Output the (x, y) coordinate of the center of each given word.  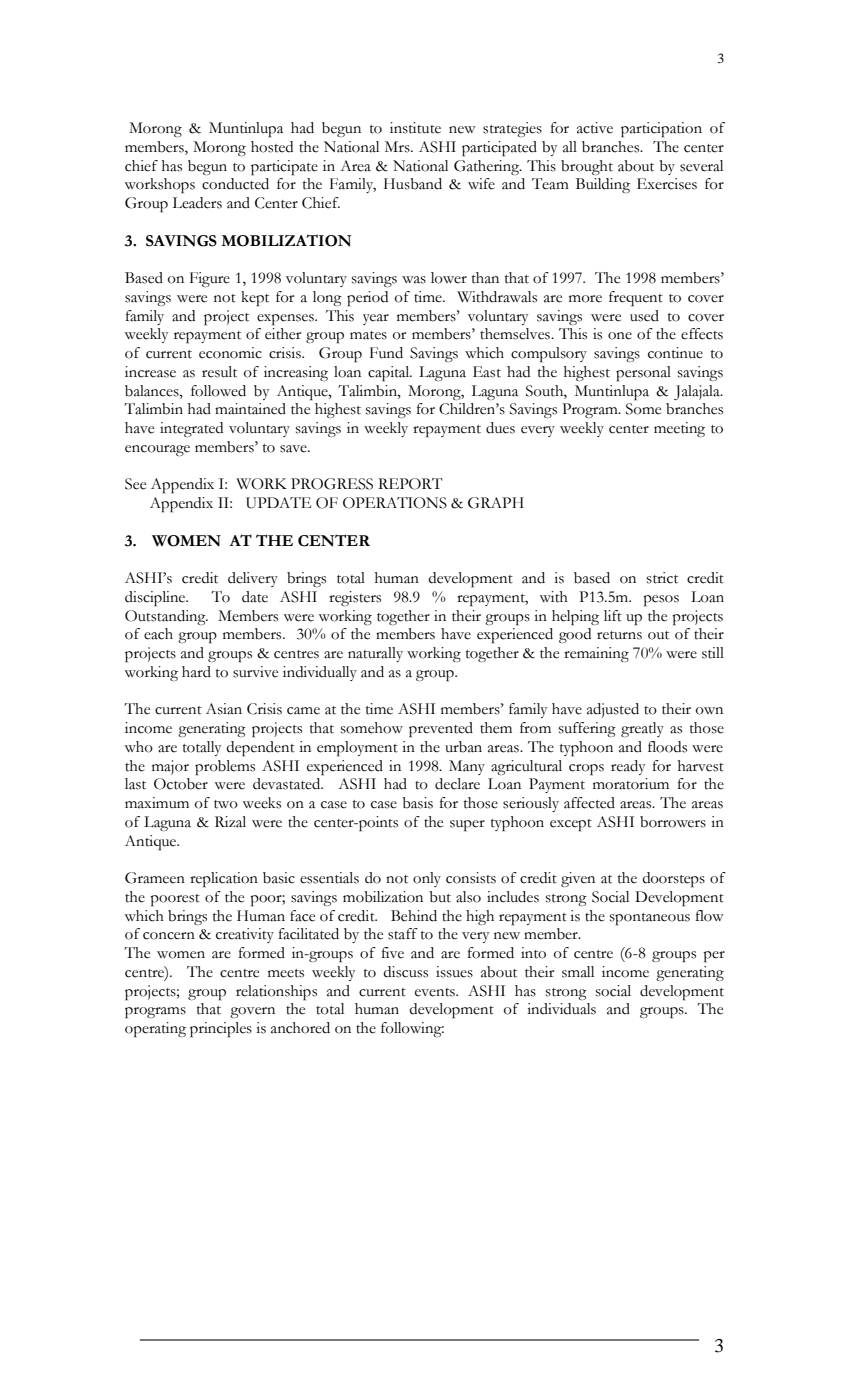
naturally (375, 654)
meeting (679, 429)
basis (417, 803)
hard (196, 672)
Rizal (230, 822)
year (376, 319)
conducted (235, 184)
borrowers (673, 822)
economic (230, 353)
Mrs (398, 147)
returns (619, 635)
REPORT (410, 484)
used (644, 316)
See (135, 484)
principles (221, 1030)
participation (661, 130)
